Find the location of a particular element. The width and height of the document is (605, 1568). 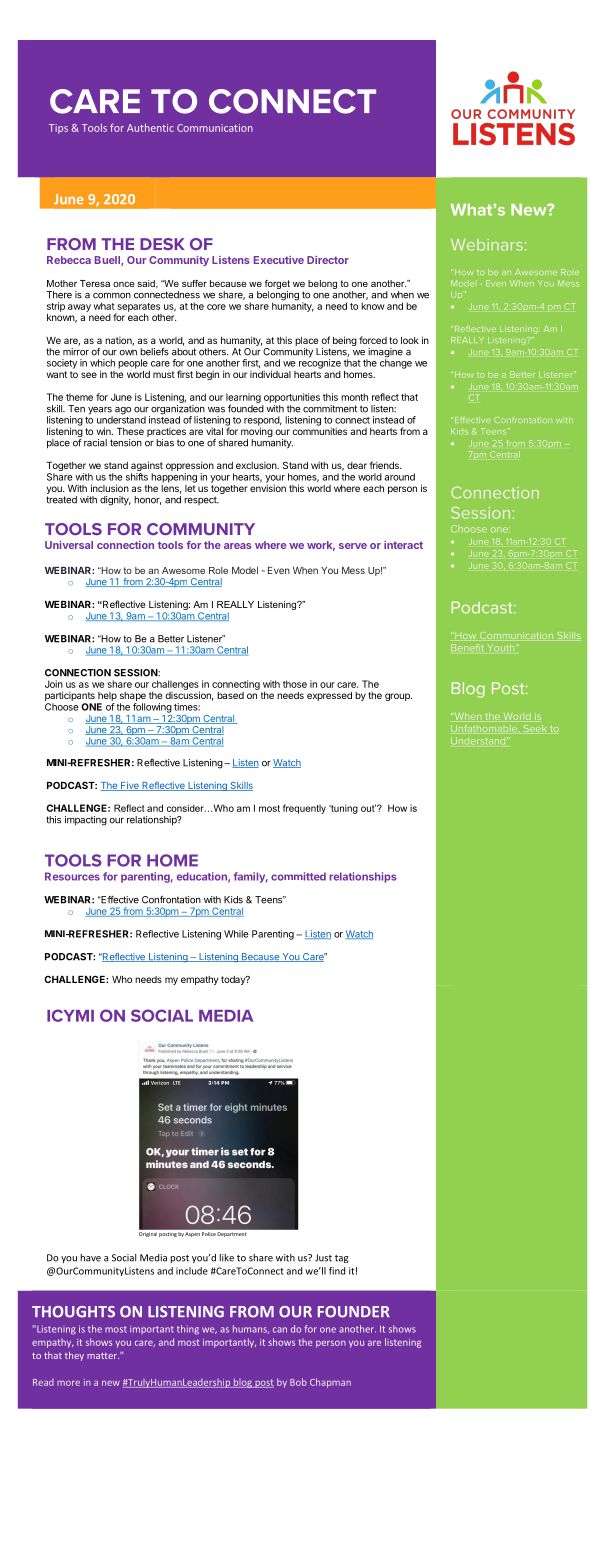

Resources is located at coordinates (72, 876).
